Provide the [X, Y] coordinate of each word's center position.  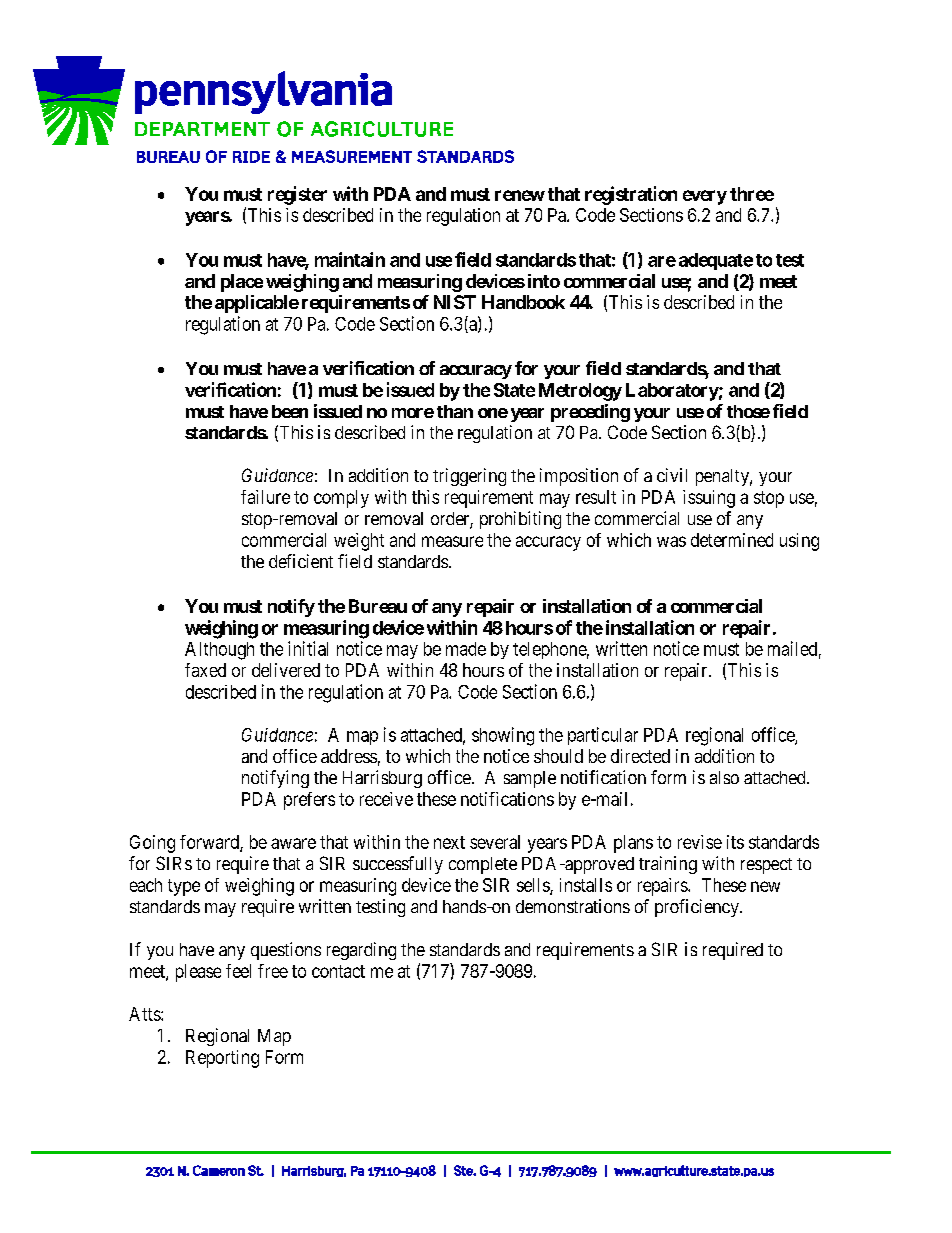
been [290, 411]
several [495, 842]
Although [219, 651]
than [455, 411]
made [466, 649]
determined [732, 540]
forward [210, 843]
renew [520, 195]
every [705, 197]
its [735, 842]
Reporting [222, 1059]
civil [672, 475]
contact [338, 971]
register [297, 195]
